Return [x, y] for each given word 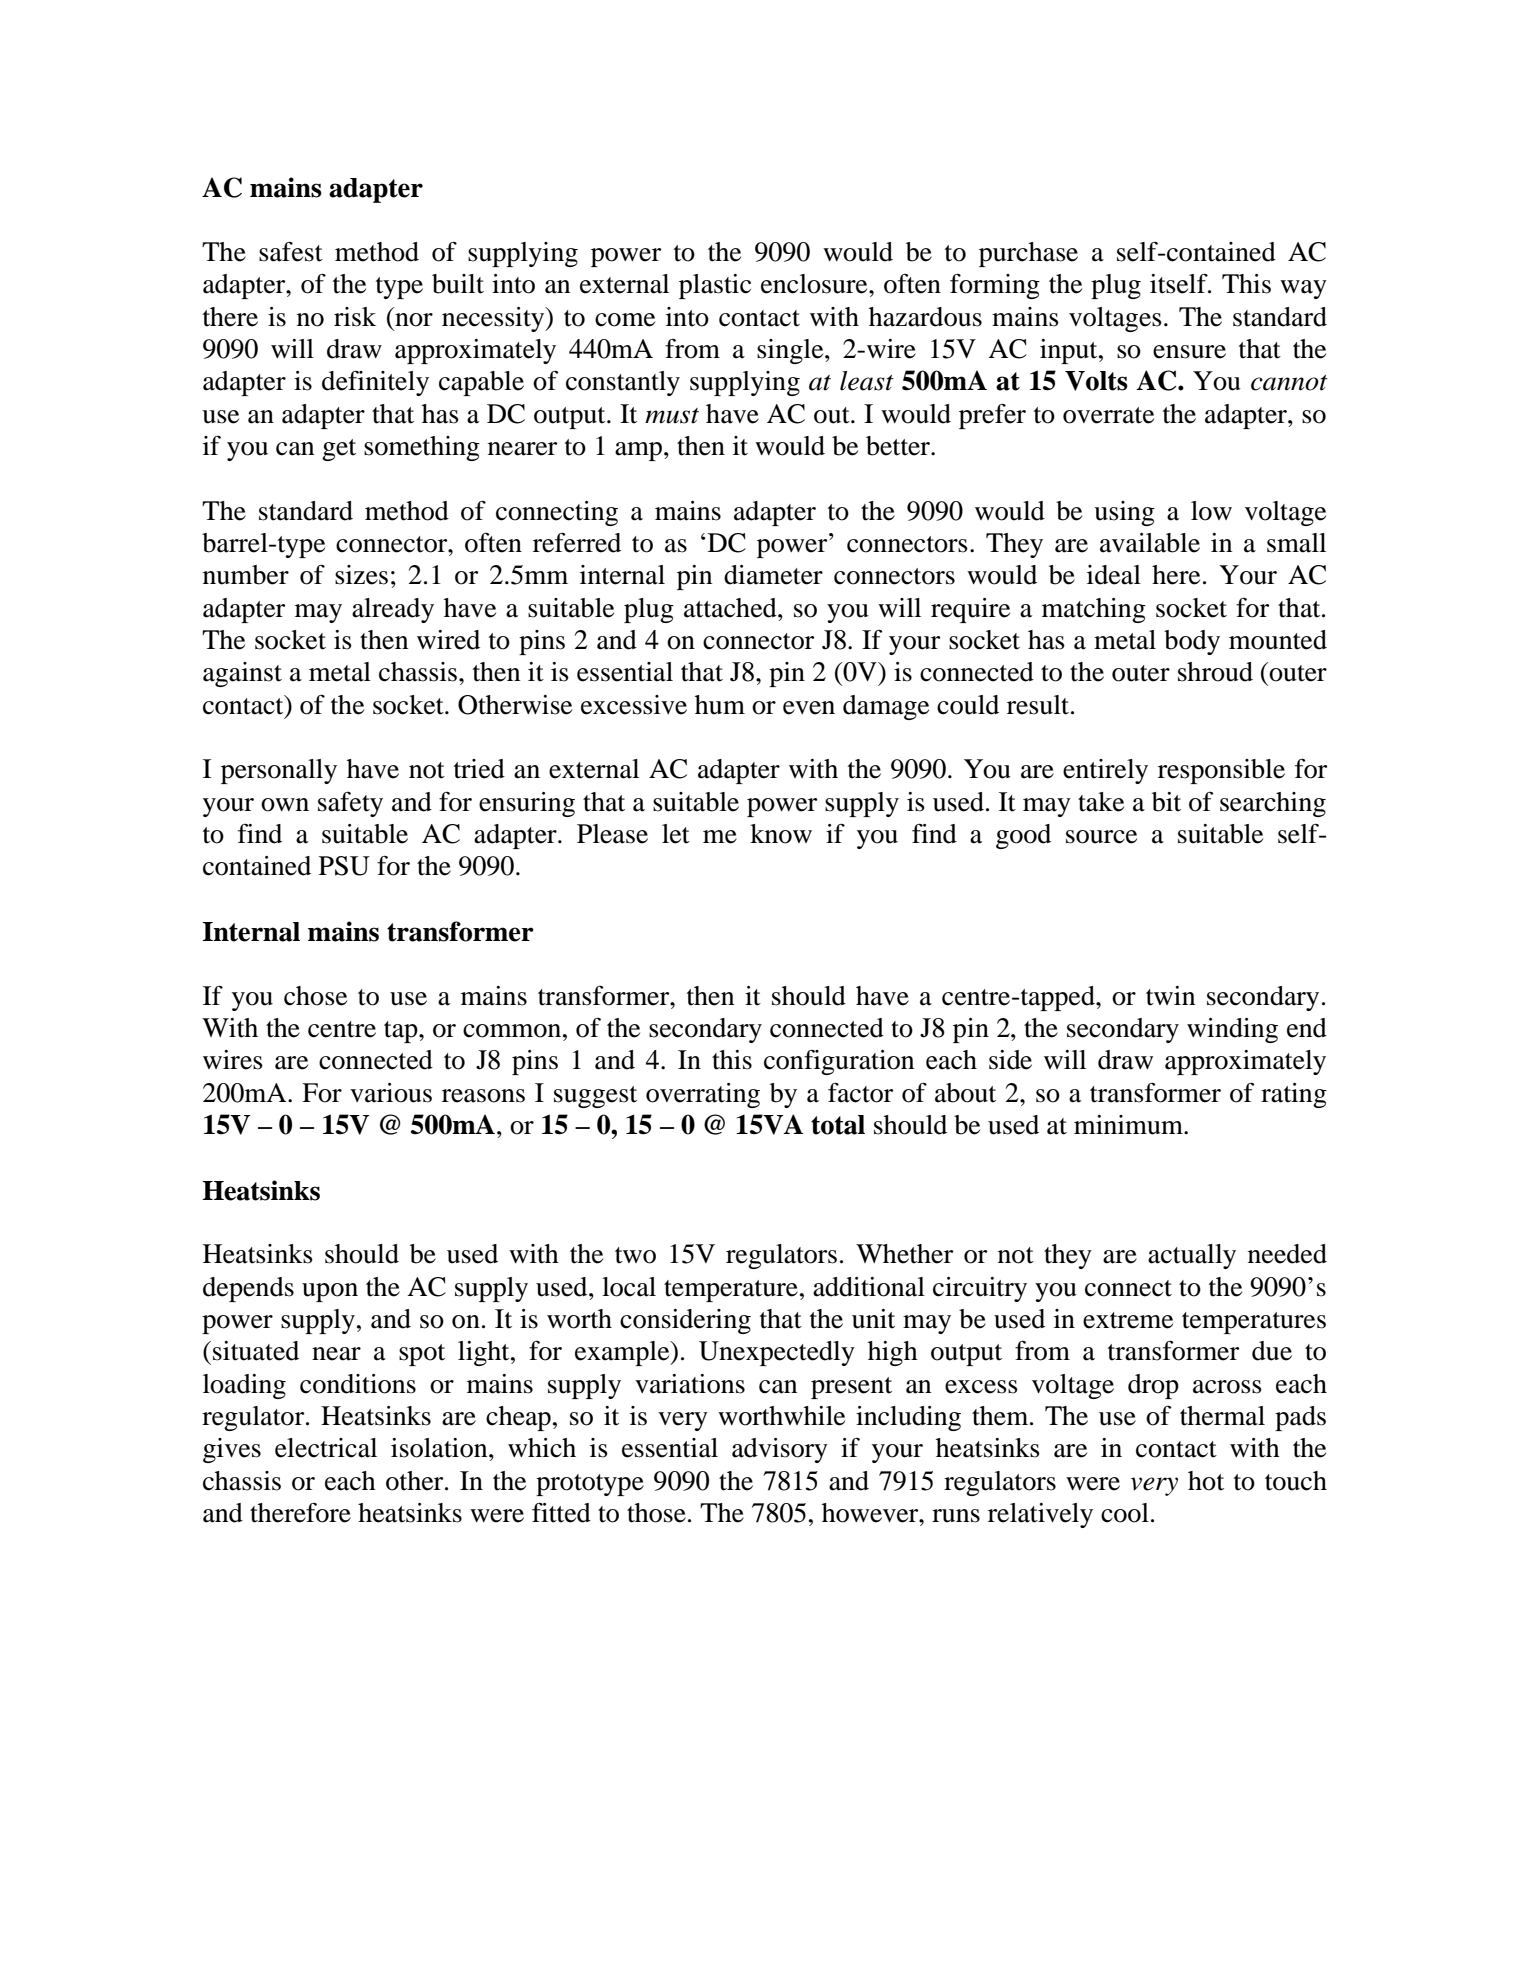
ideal [1114, 575]
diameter [773, 575]
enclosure [815, 284]
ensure [1189, 352]
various [391, 1093]
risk [355, 317]
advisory [780, 1450]
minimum [1129, 1125]
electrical [326, 1448]
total [838, 1125]
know [781, 834]
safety [350, 804]
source [1101, 837]
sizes [361, 575]
